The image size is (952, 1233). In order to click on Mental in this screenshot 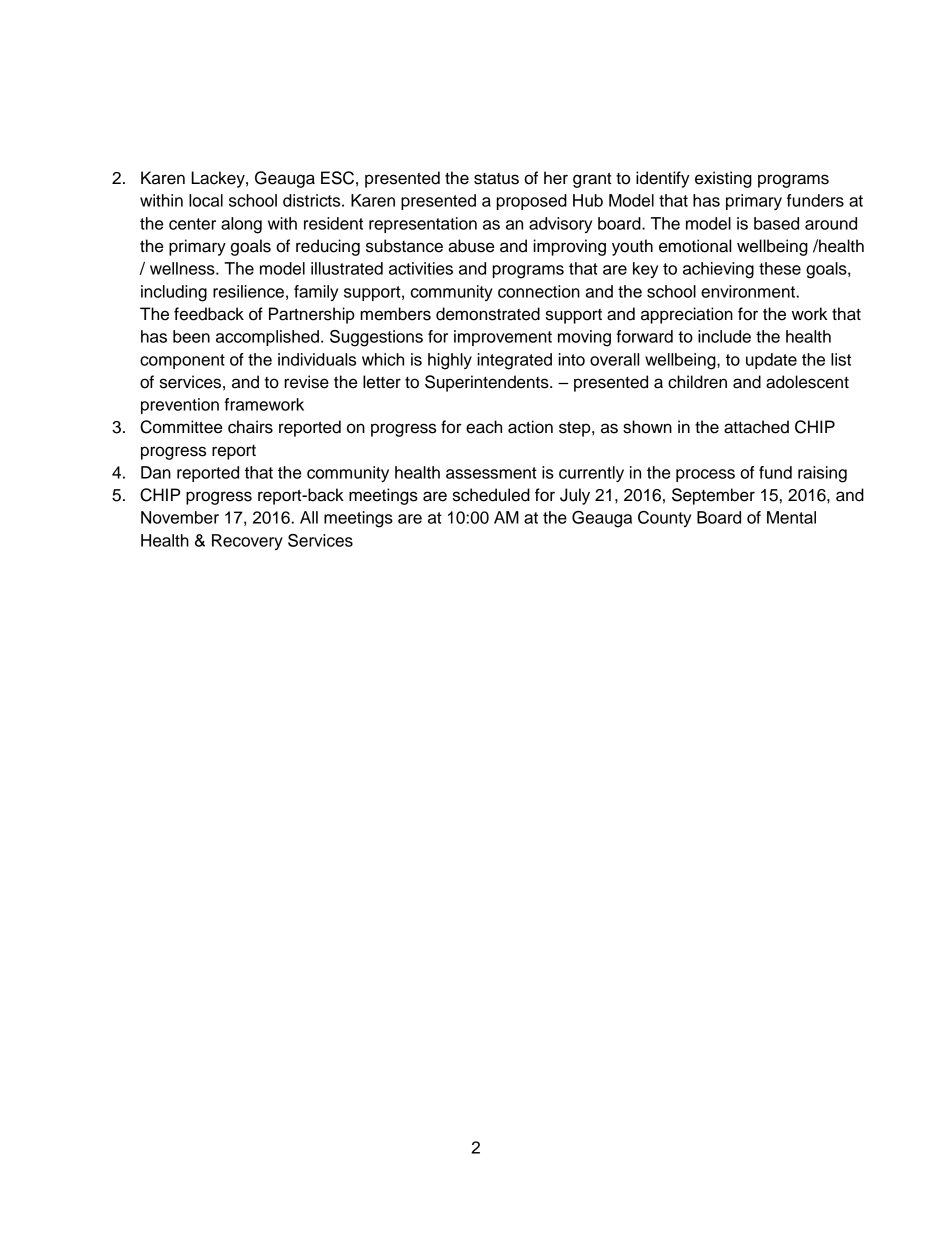, I will do `click(791, 517)`.
